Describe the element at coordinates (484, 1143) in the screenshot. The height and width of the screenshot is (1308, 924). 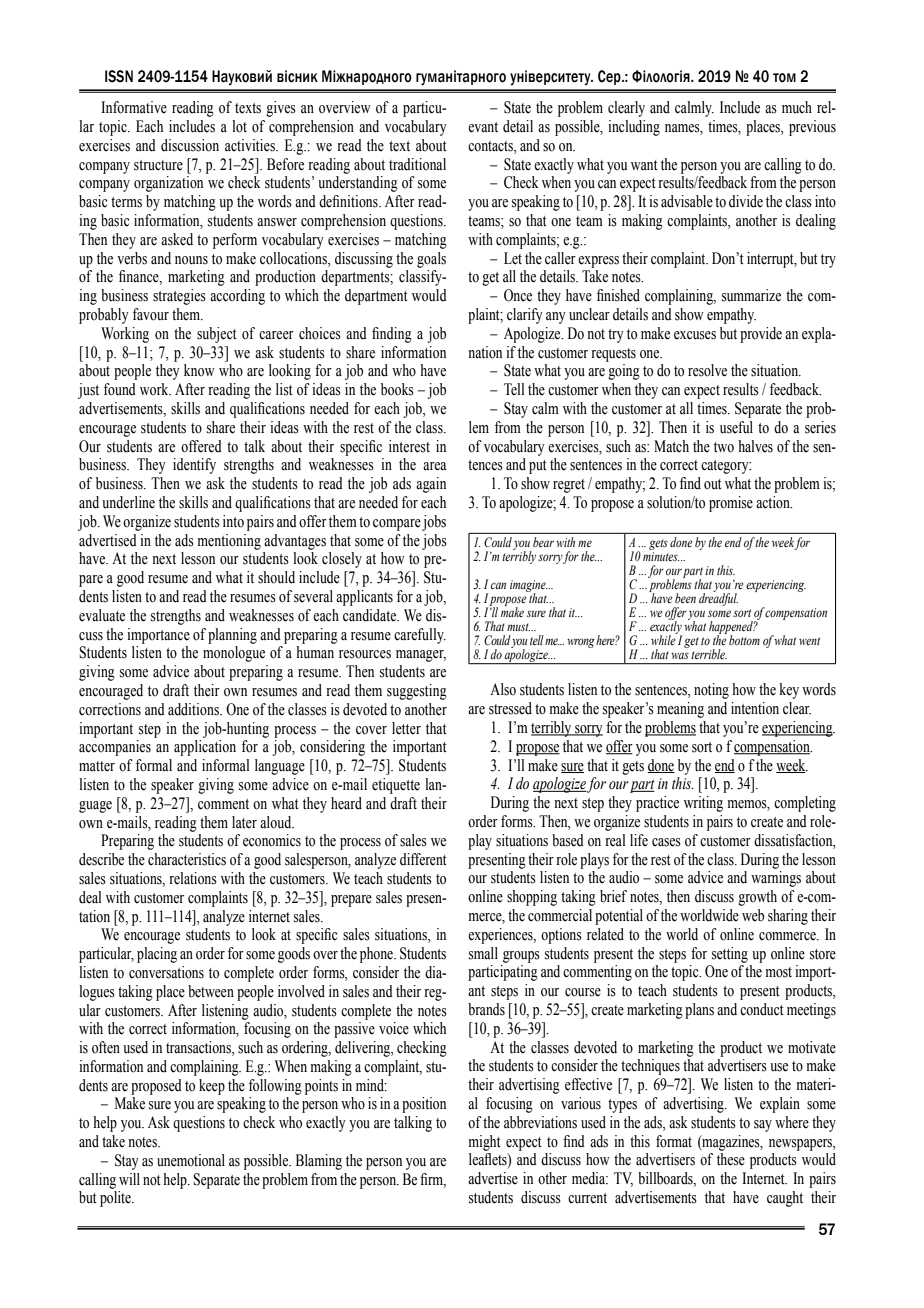
I see `might` at that location.
